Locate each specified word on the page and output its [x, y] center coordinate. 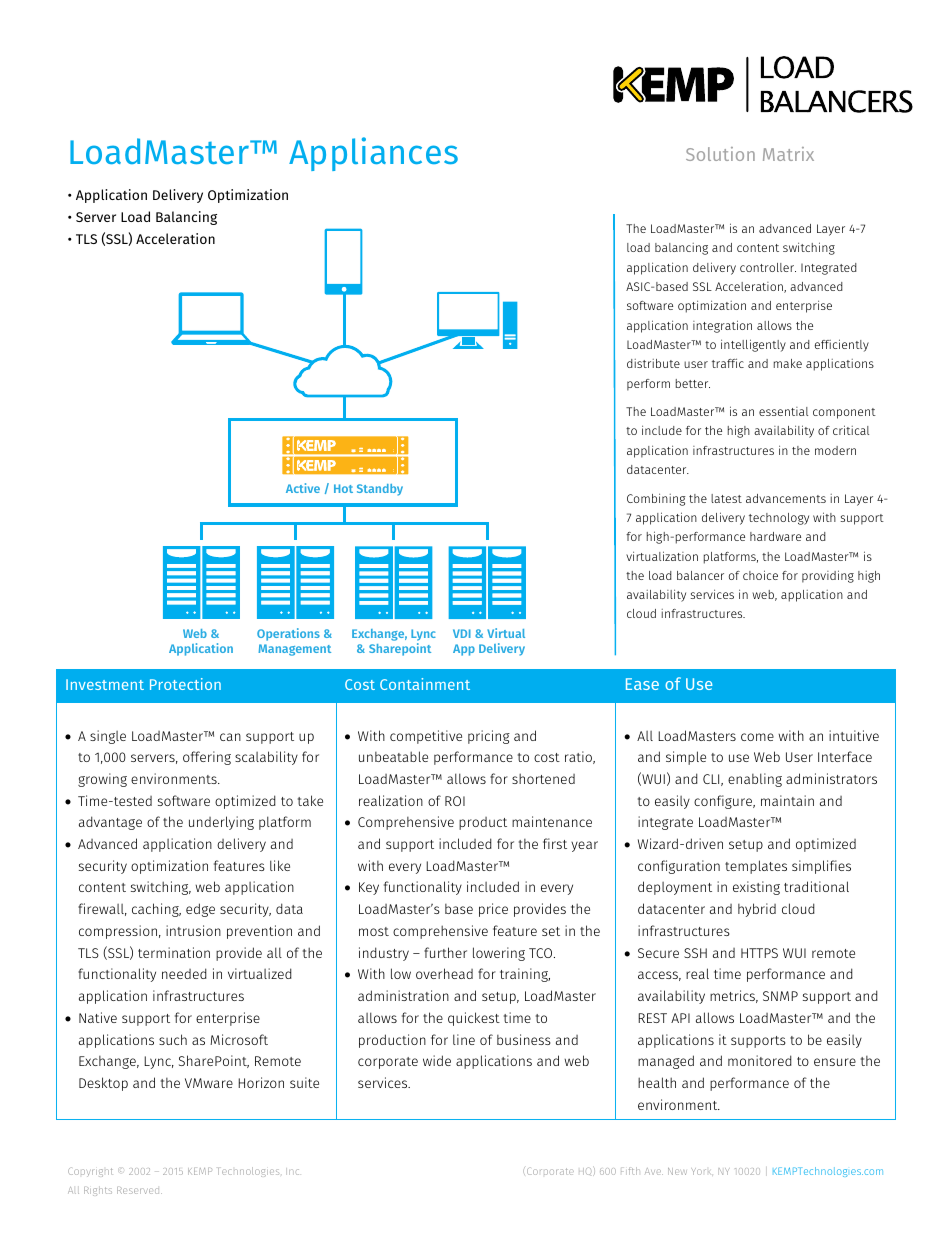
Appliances [373, 154]
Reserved [139, 1190]
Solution [720, 154]
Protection [185, 684]
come [757, 737]
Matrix [788, 154]
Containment [425, 684]
